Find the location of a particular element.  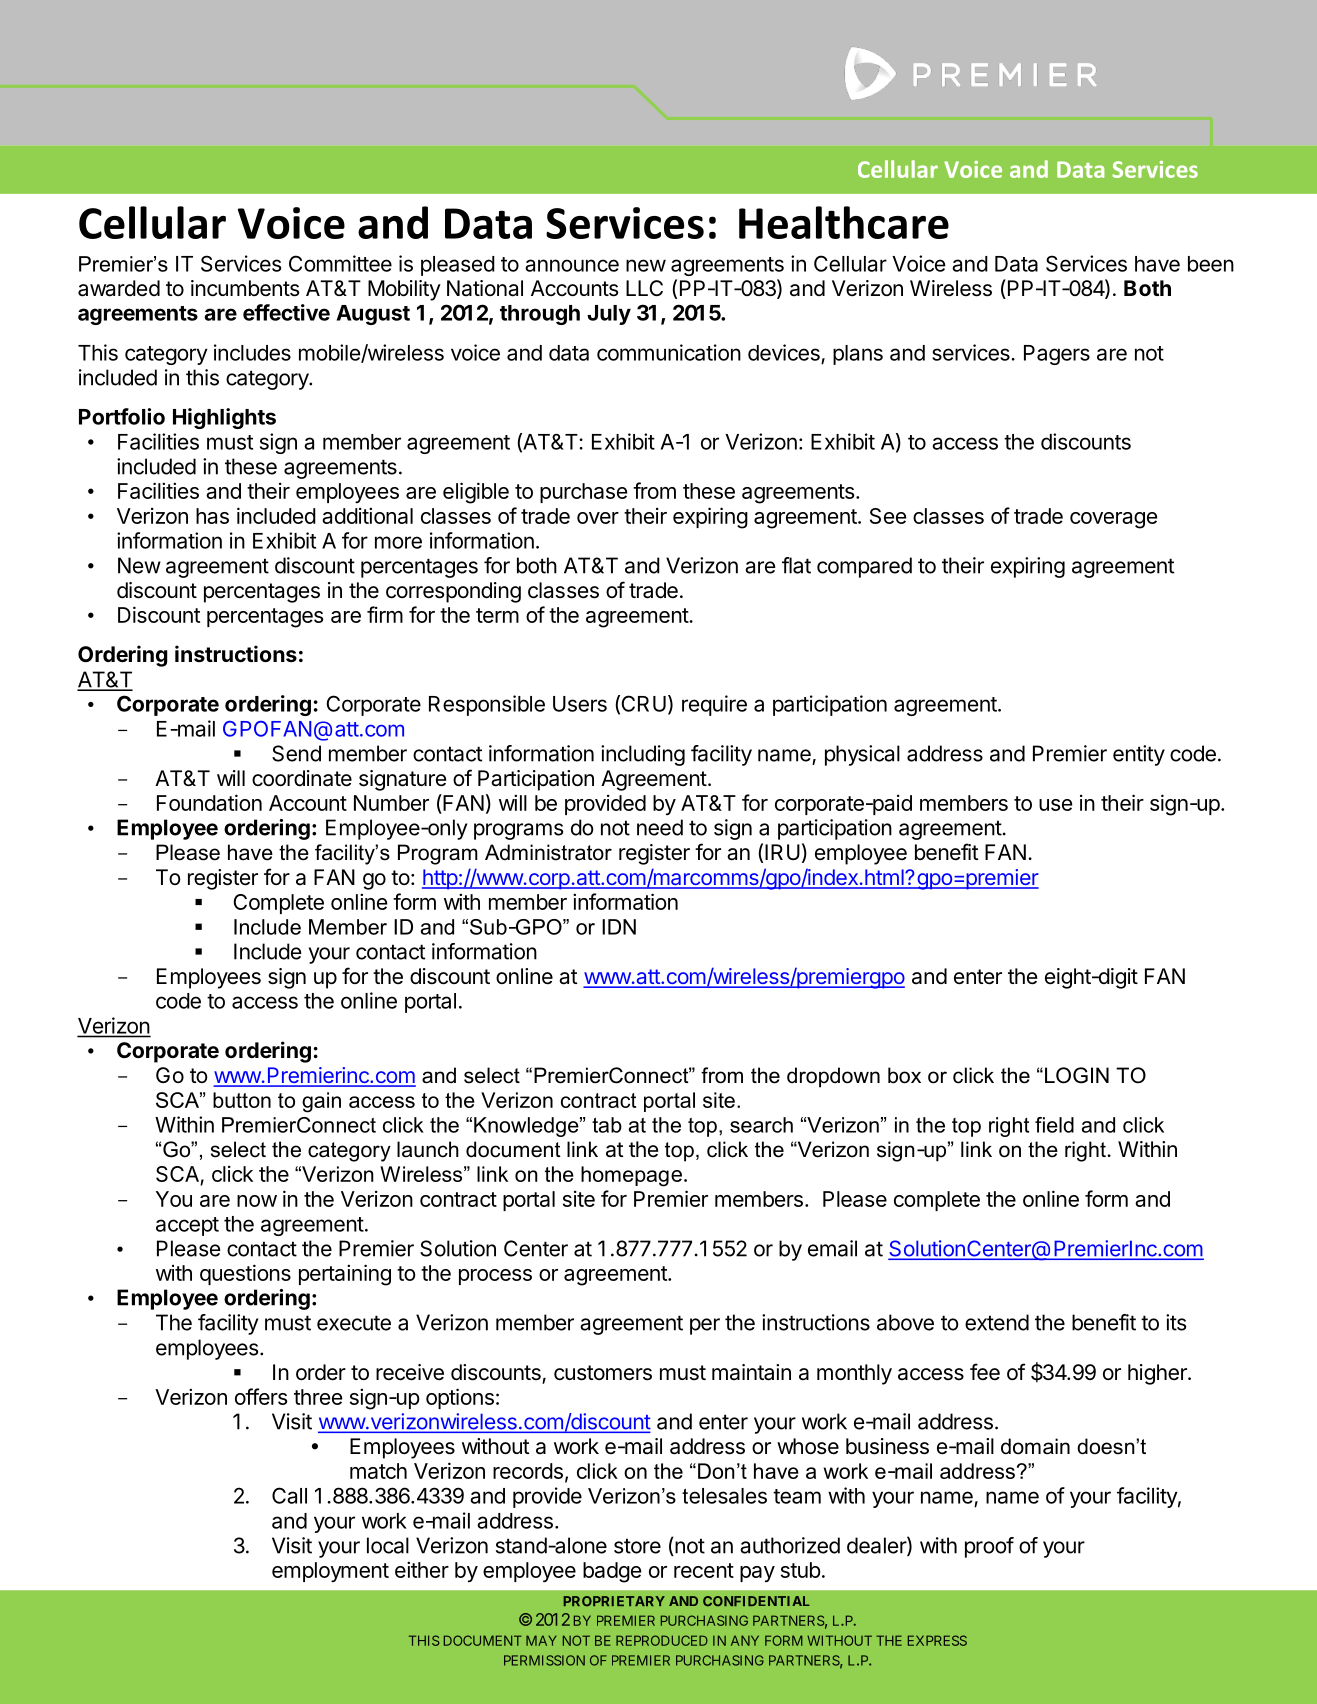

REPRODUCED is located at coordinates (662, 1640).
